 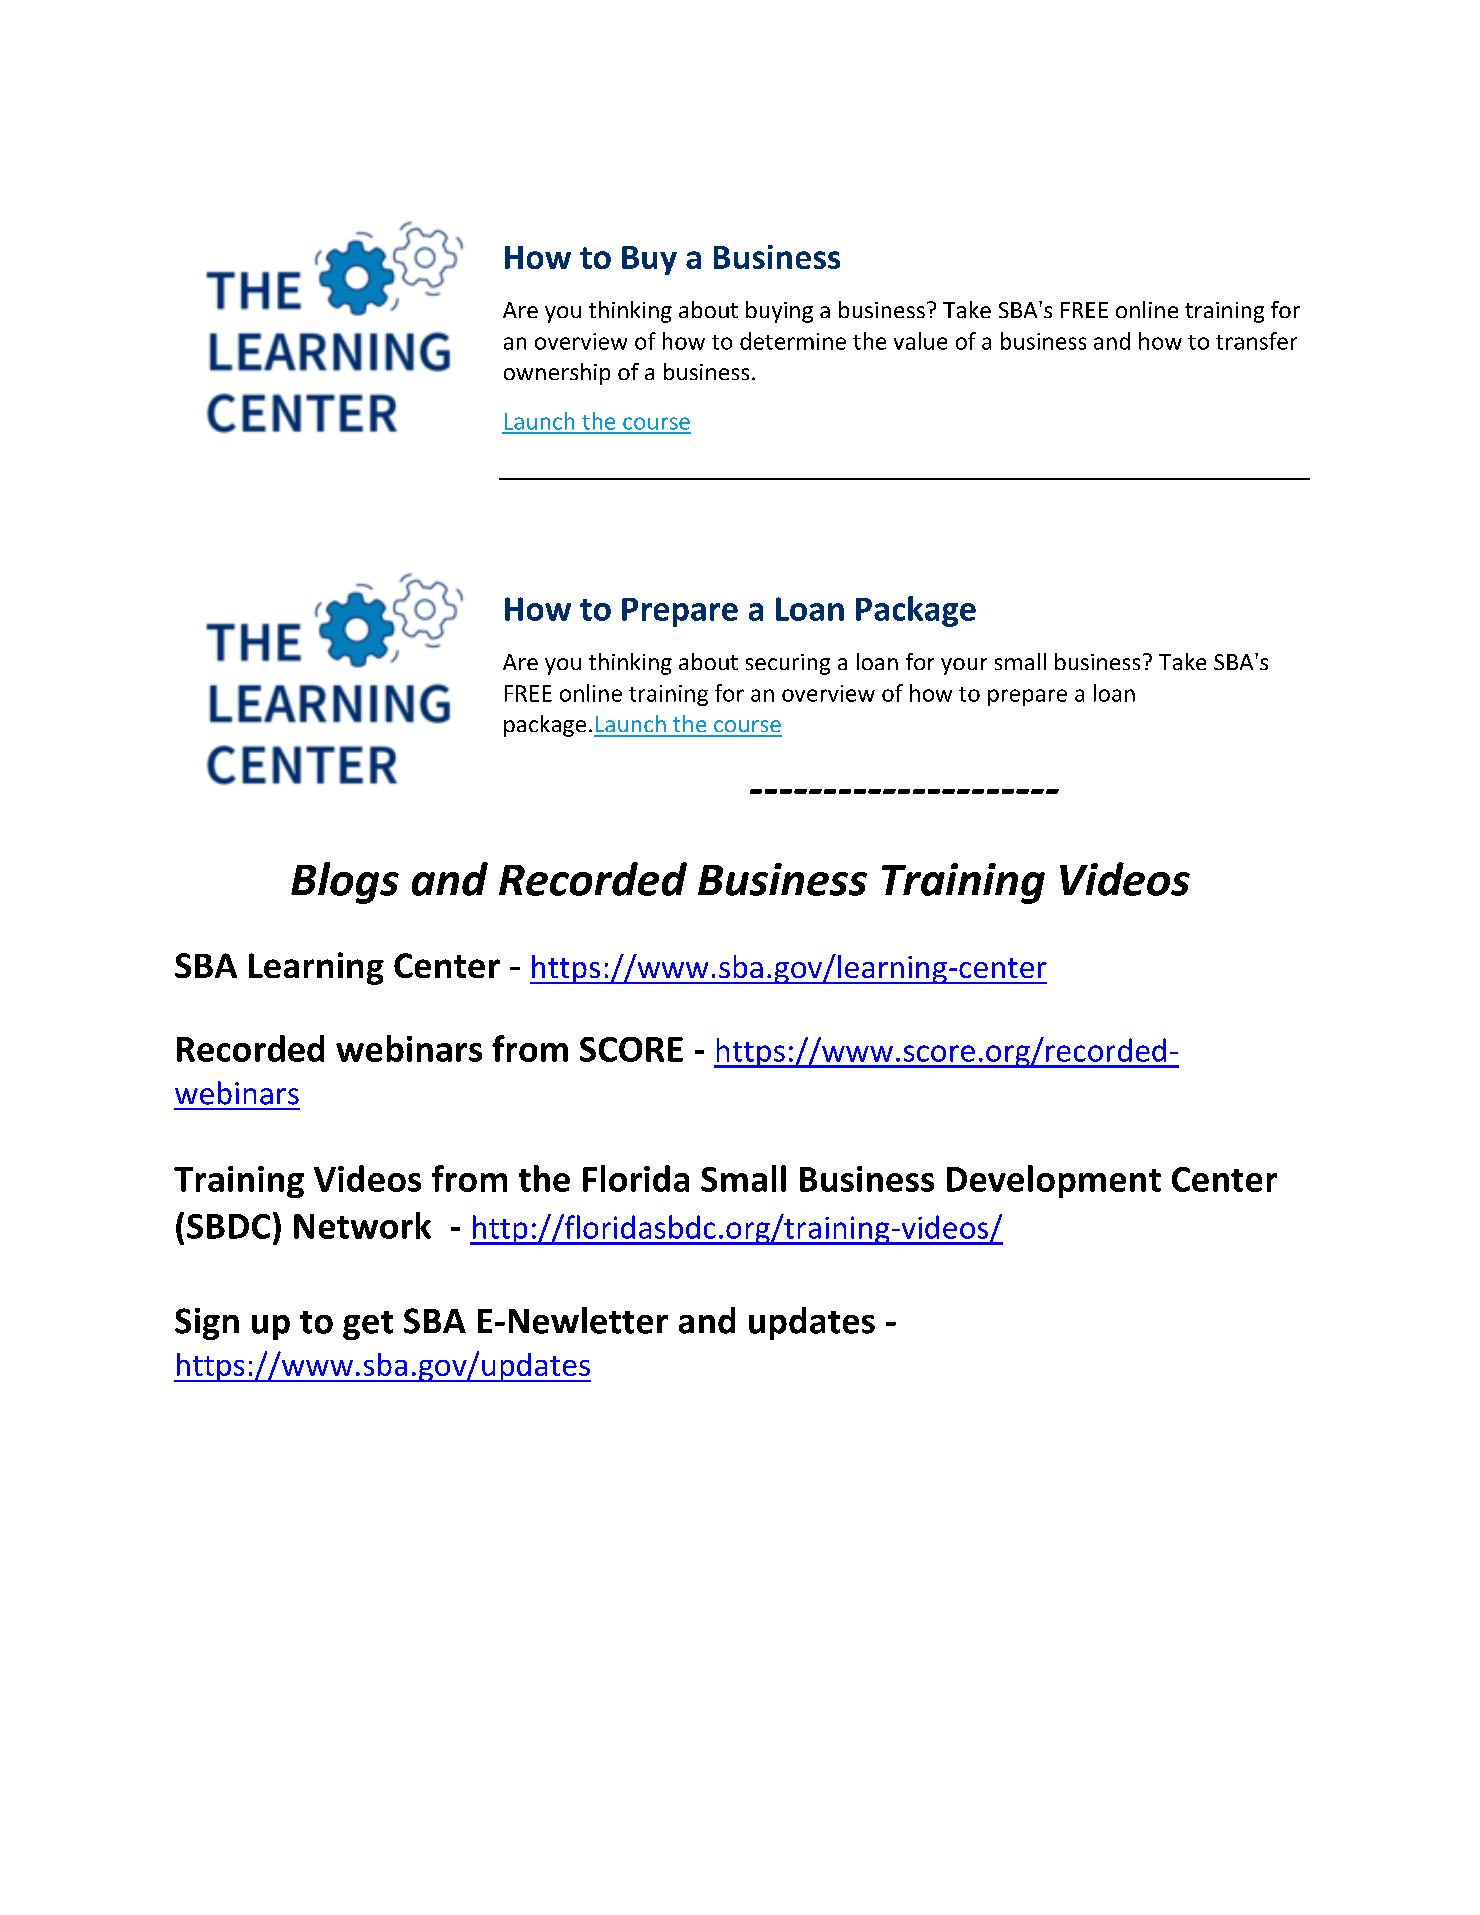 I want to click on buying, so click(x=779, y=312).
